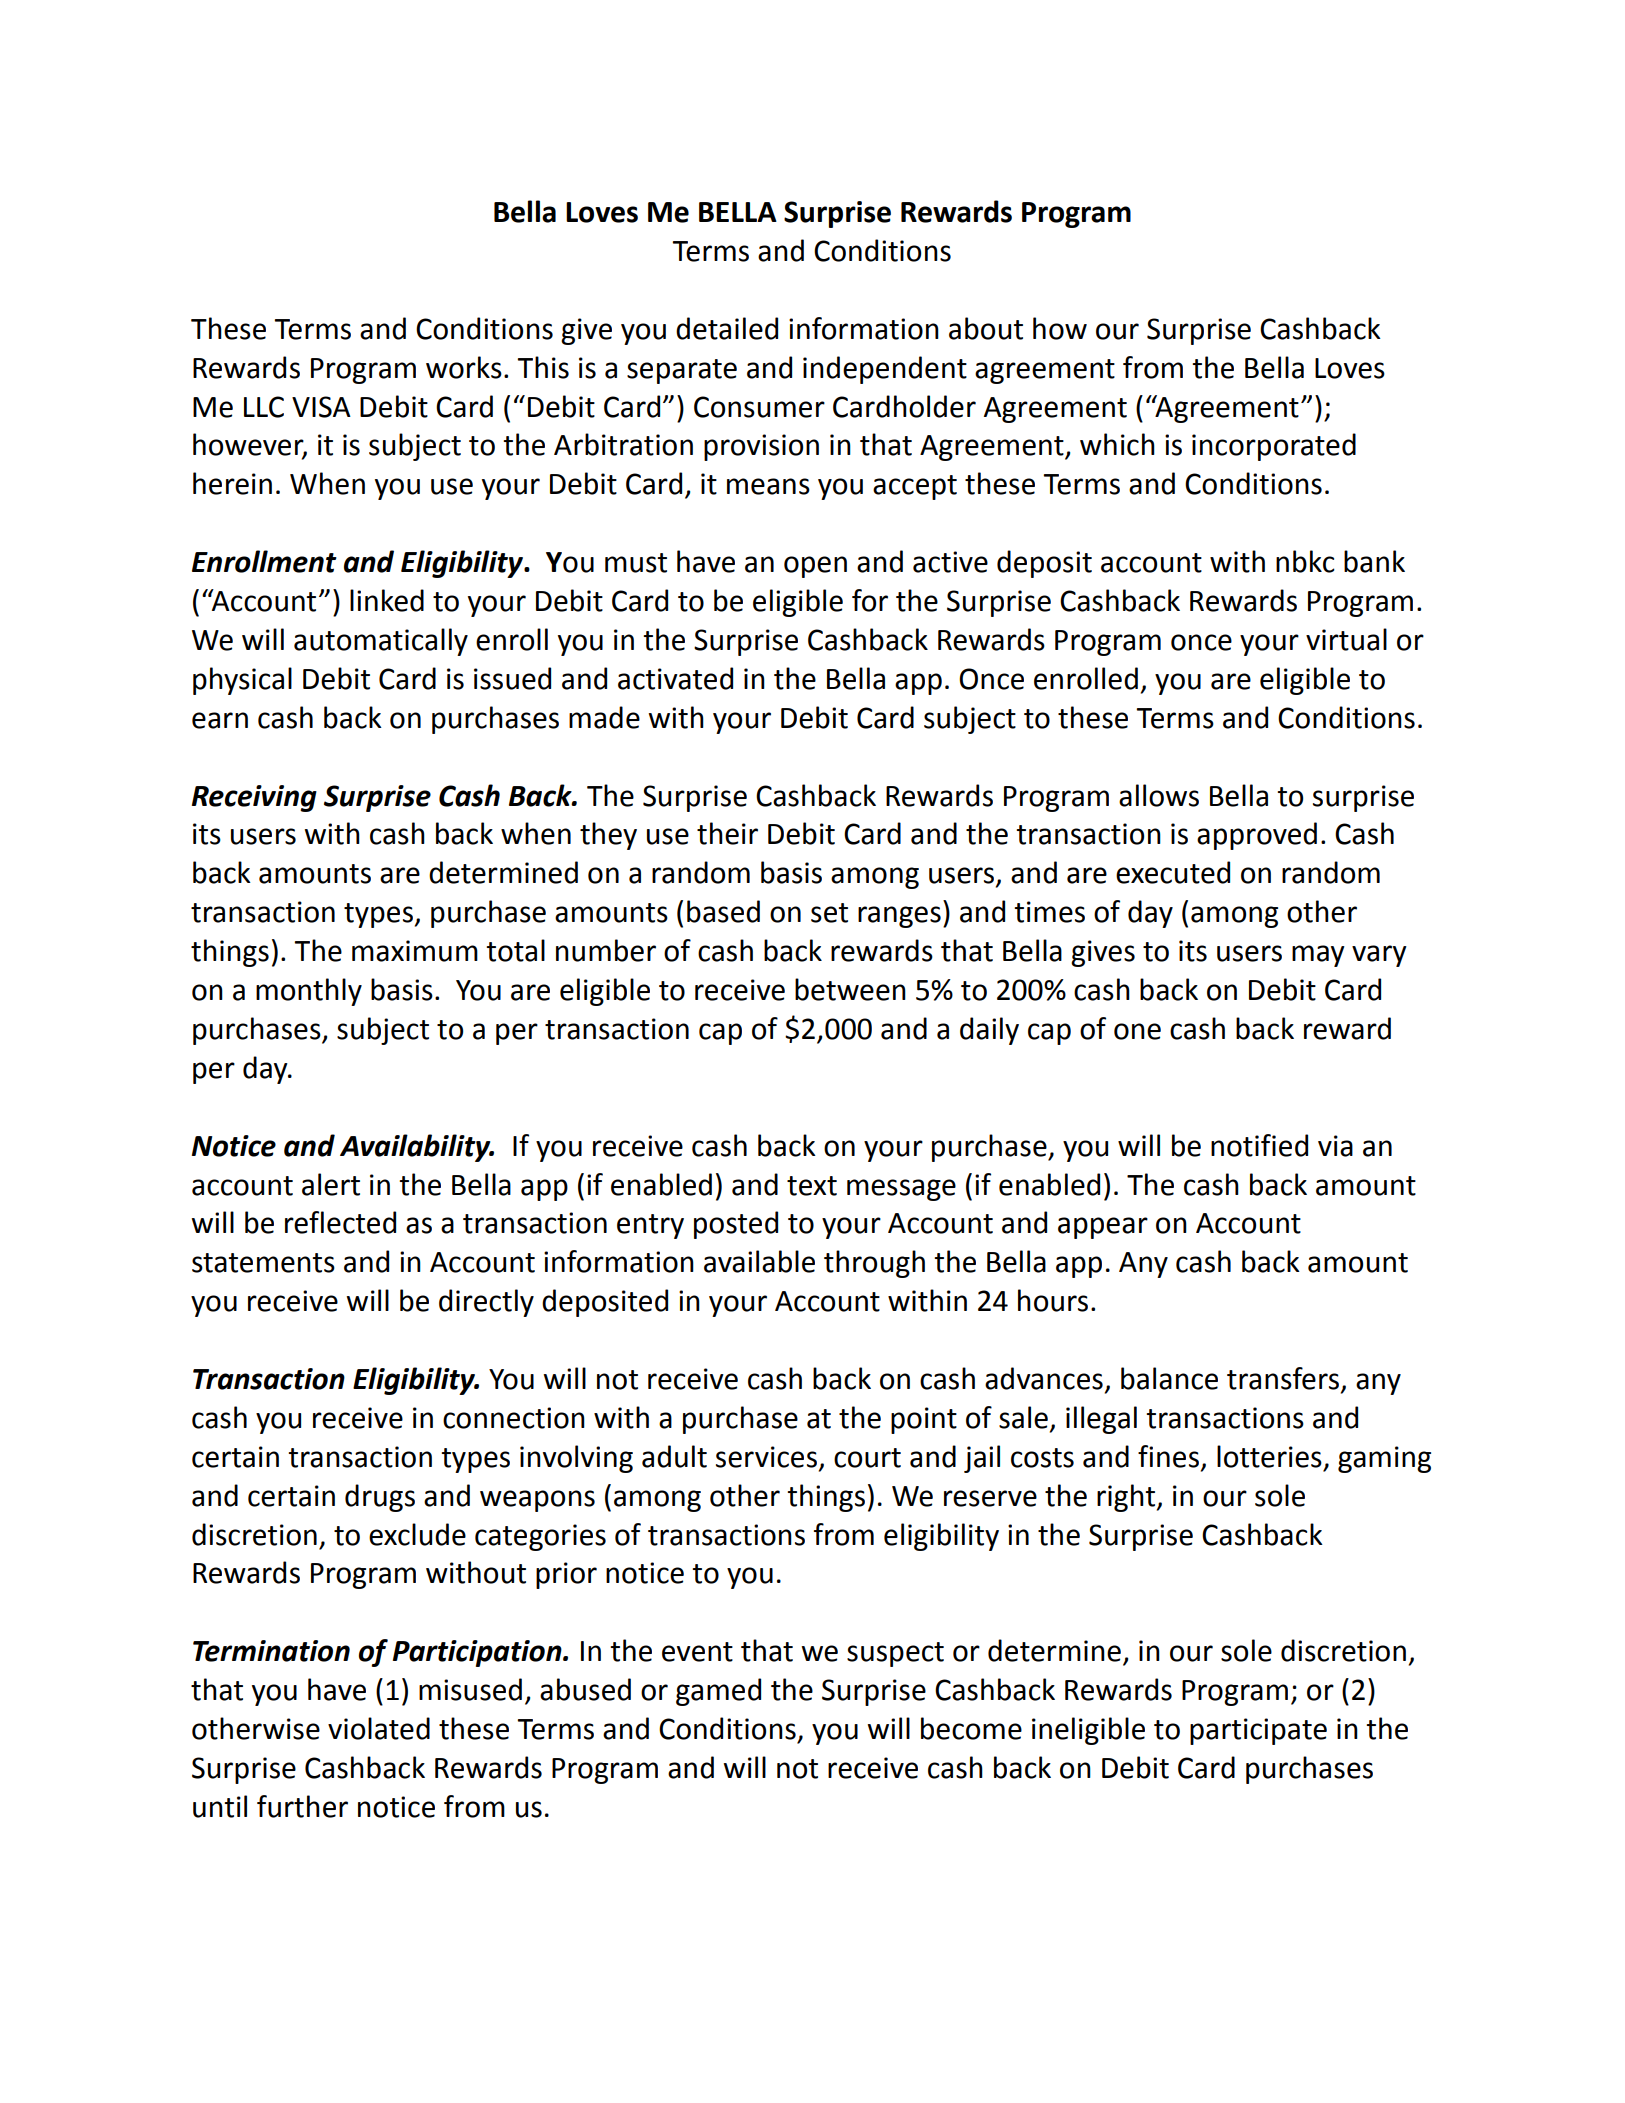  I want to click on violated, so click(379, 1728).
